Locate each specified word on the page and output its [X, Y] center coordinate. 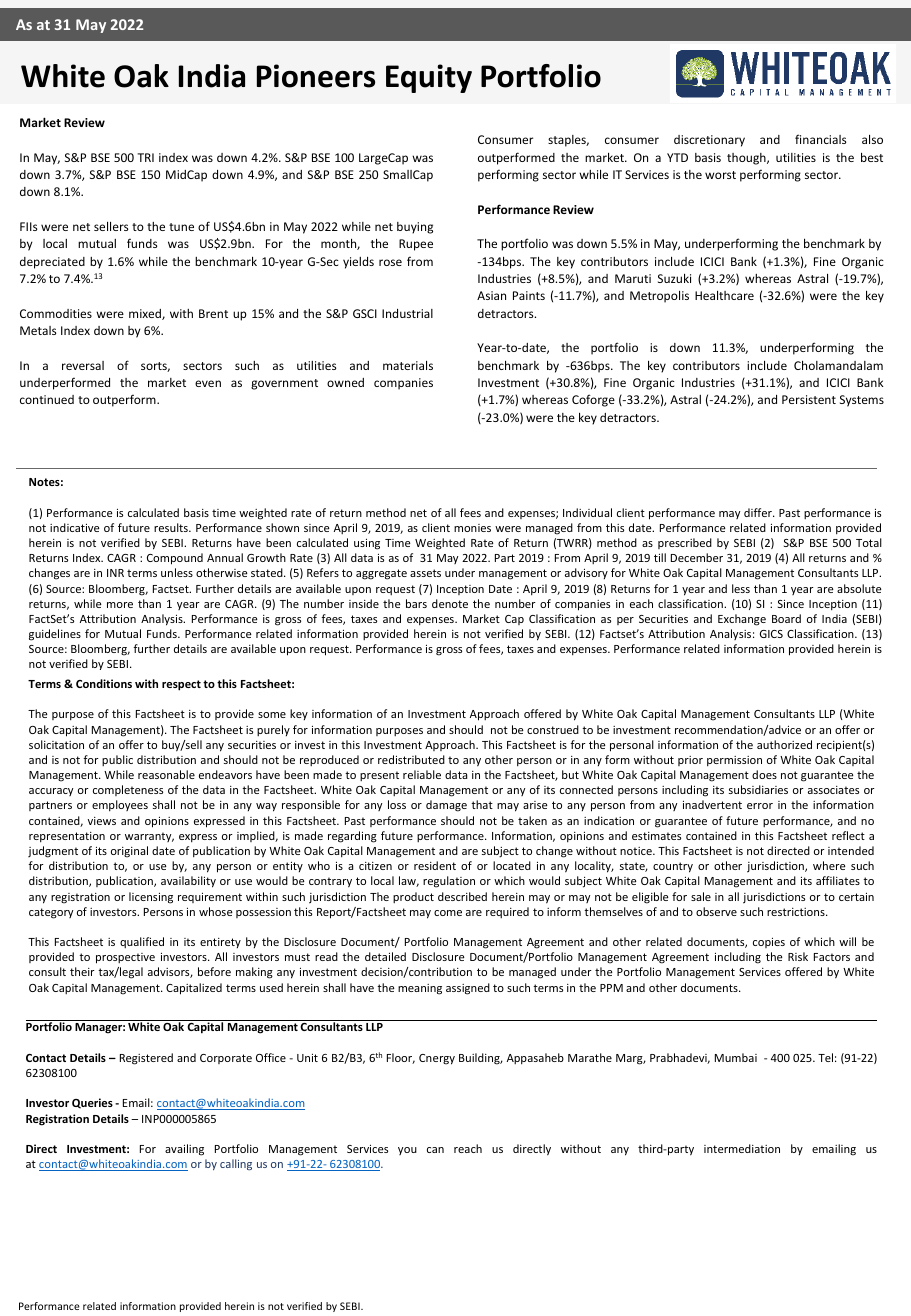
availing [184, 1150]
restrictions [797, 912]
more [120, 605]
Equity [429, 78]
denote [450, 603]
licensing [151, 898]
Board [786, 618]
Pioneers [316, 76]
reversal [83, 365]
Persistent [809, 399]
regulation [449, 882]
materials [408, 365]
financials [820, 139]
